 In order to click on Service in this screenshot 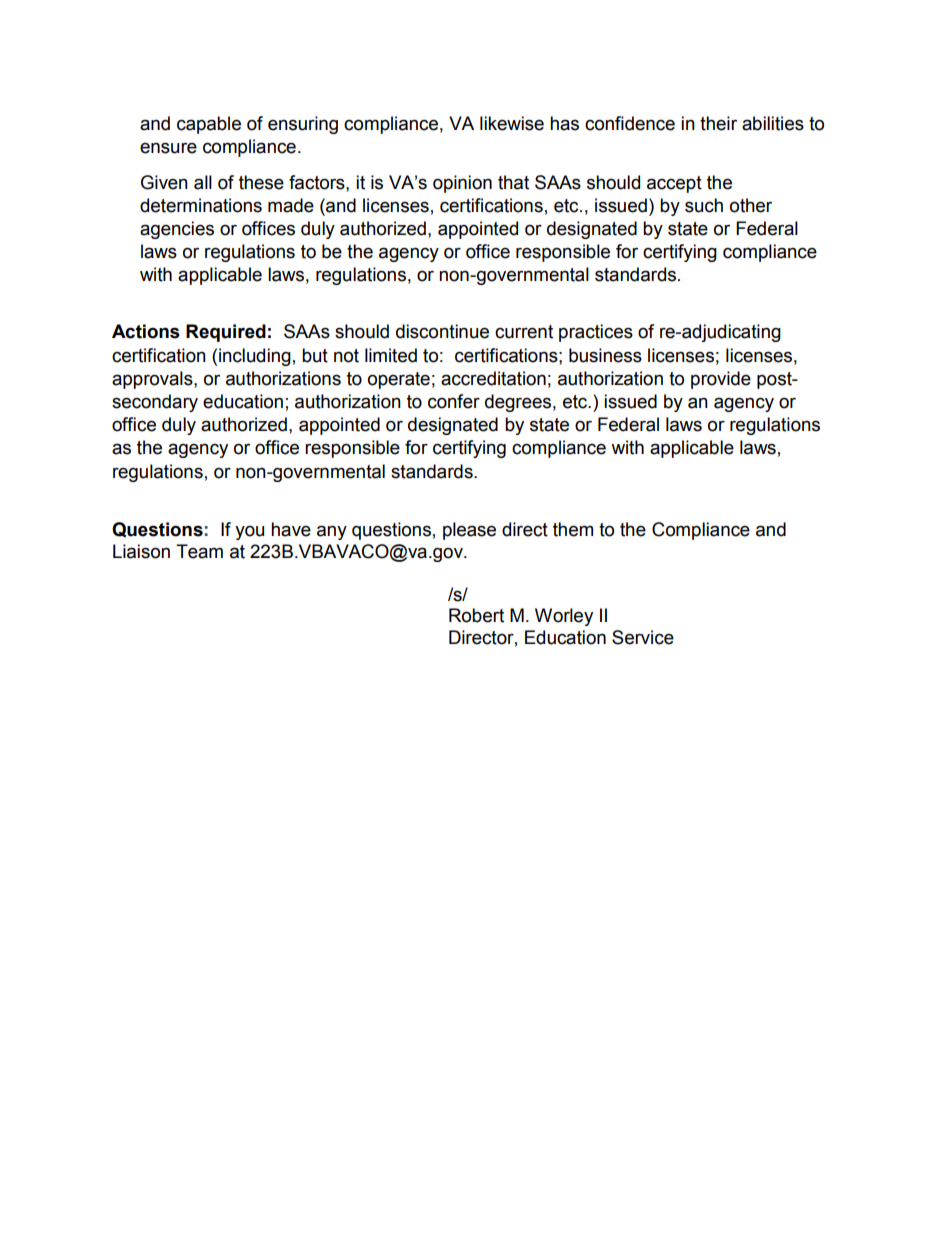, I will do `click(643, 637)`.
